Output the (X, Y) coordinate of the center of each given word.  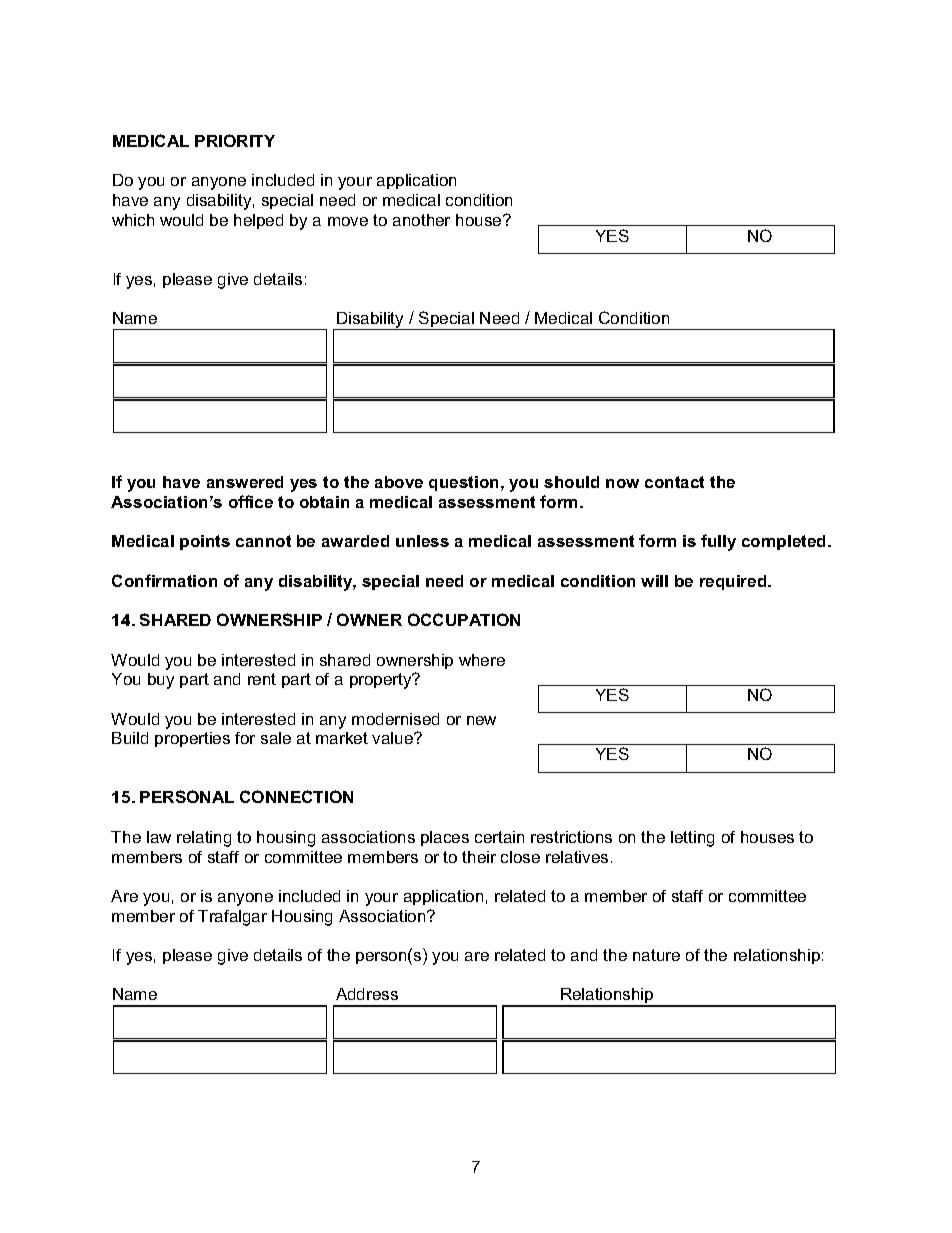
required (734, 582)
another (421, 220)
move (348, 221)
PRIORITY (235, 140)
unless (422, 541)
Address (367, 994)
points (205, 542)
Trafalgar (232, 918)
